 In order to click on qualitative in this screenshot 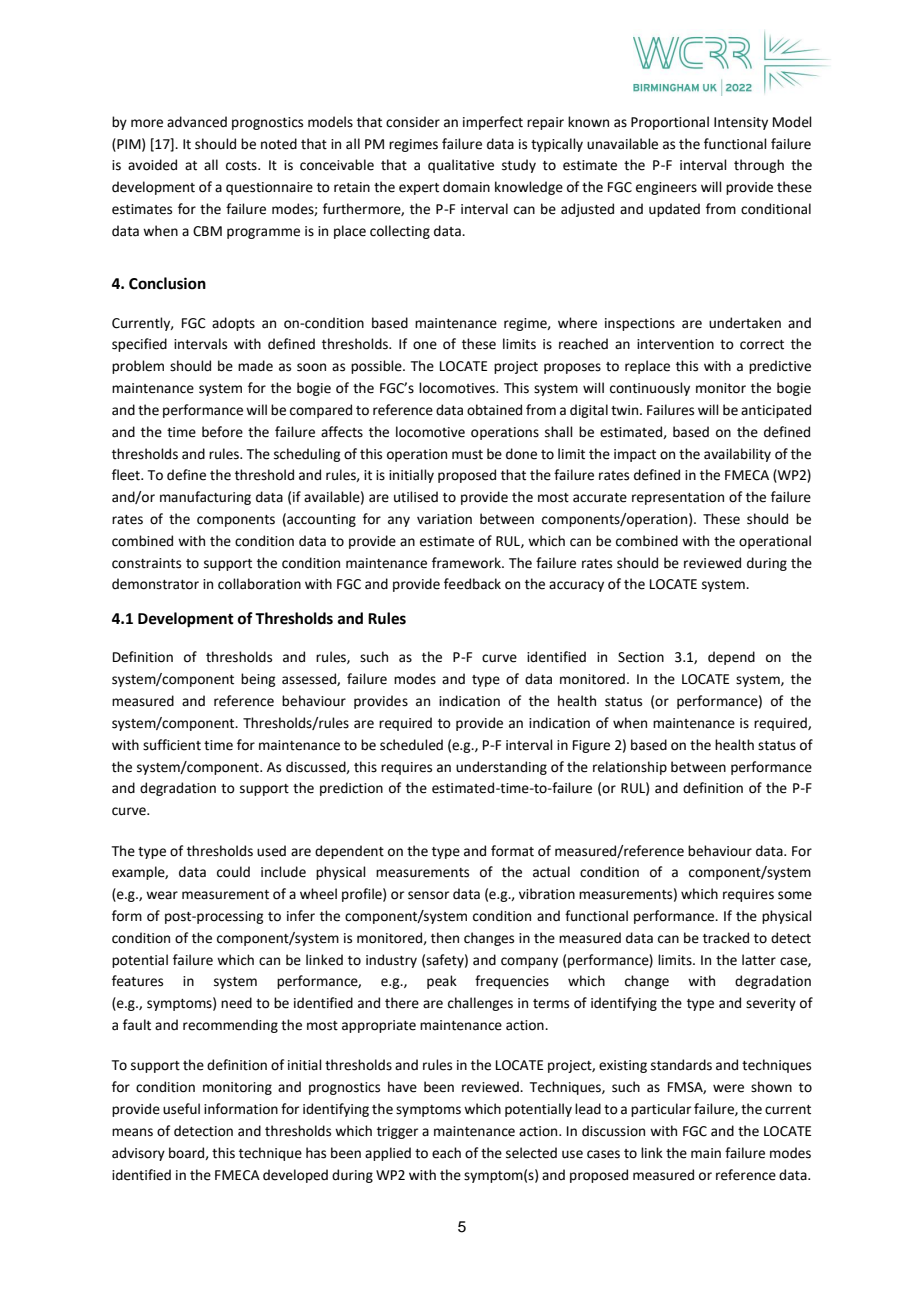, I will do `click(461, 166)`.
